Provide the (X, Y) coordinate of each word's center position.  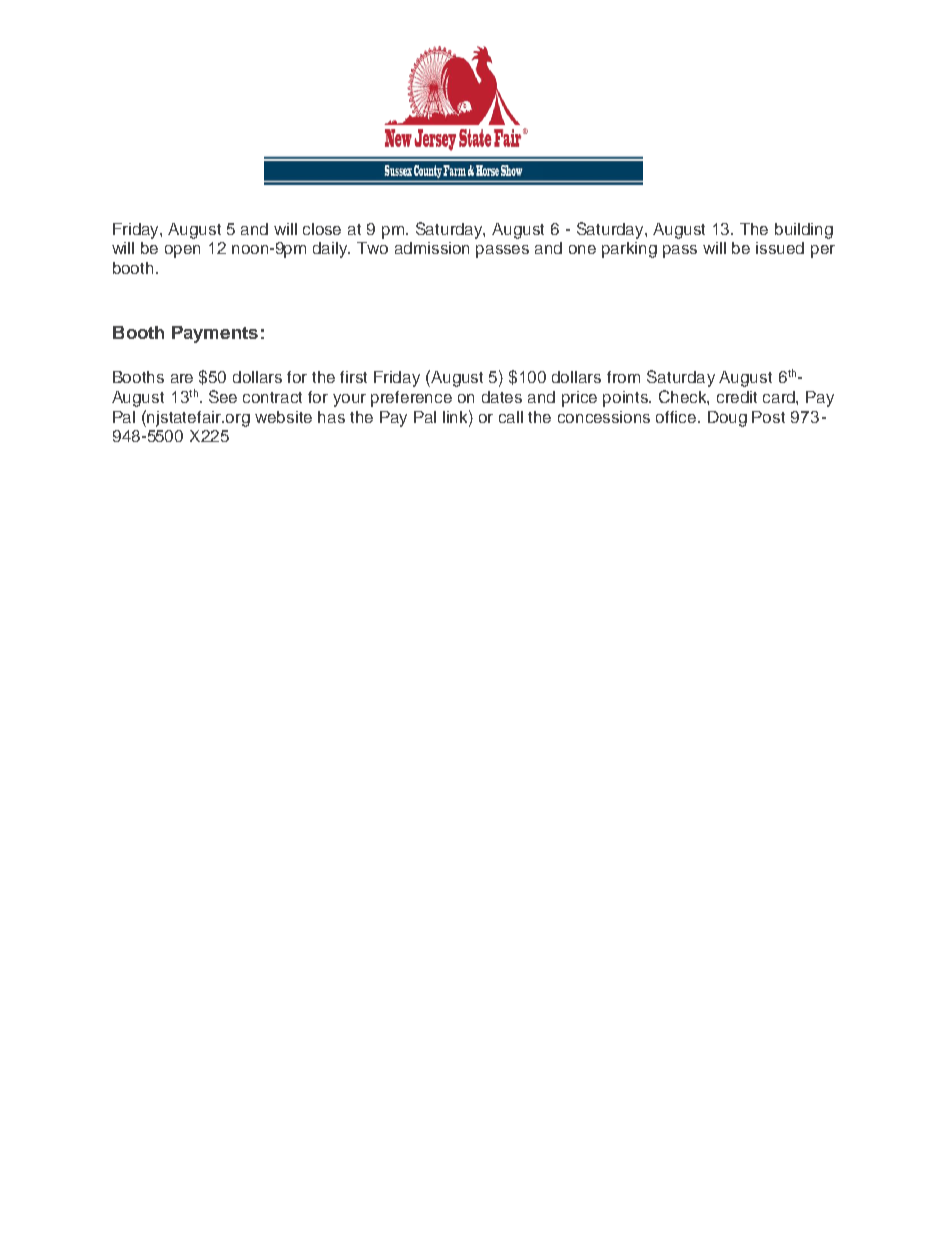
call (511, 417)
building (804, 231)
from (623, 377)
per (823, 251)
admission (432, 248)
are (182, 378)
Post (768, 417)
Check (684, 397)
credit (737, 397)
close (322, 229)
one (582, 249)
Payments (215, 334)
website (283, 417)
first (353, 377)
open (182, 251)
